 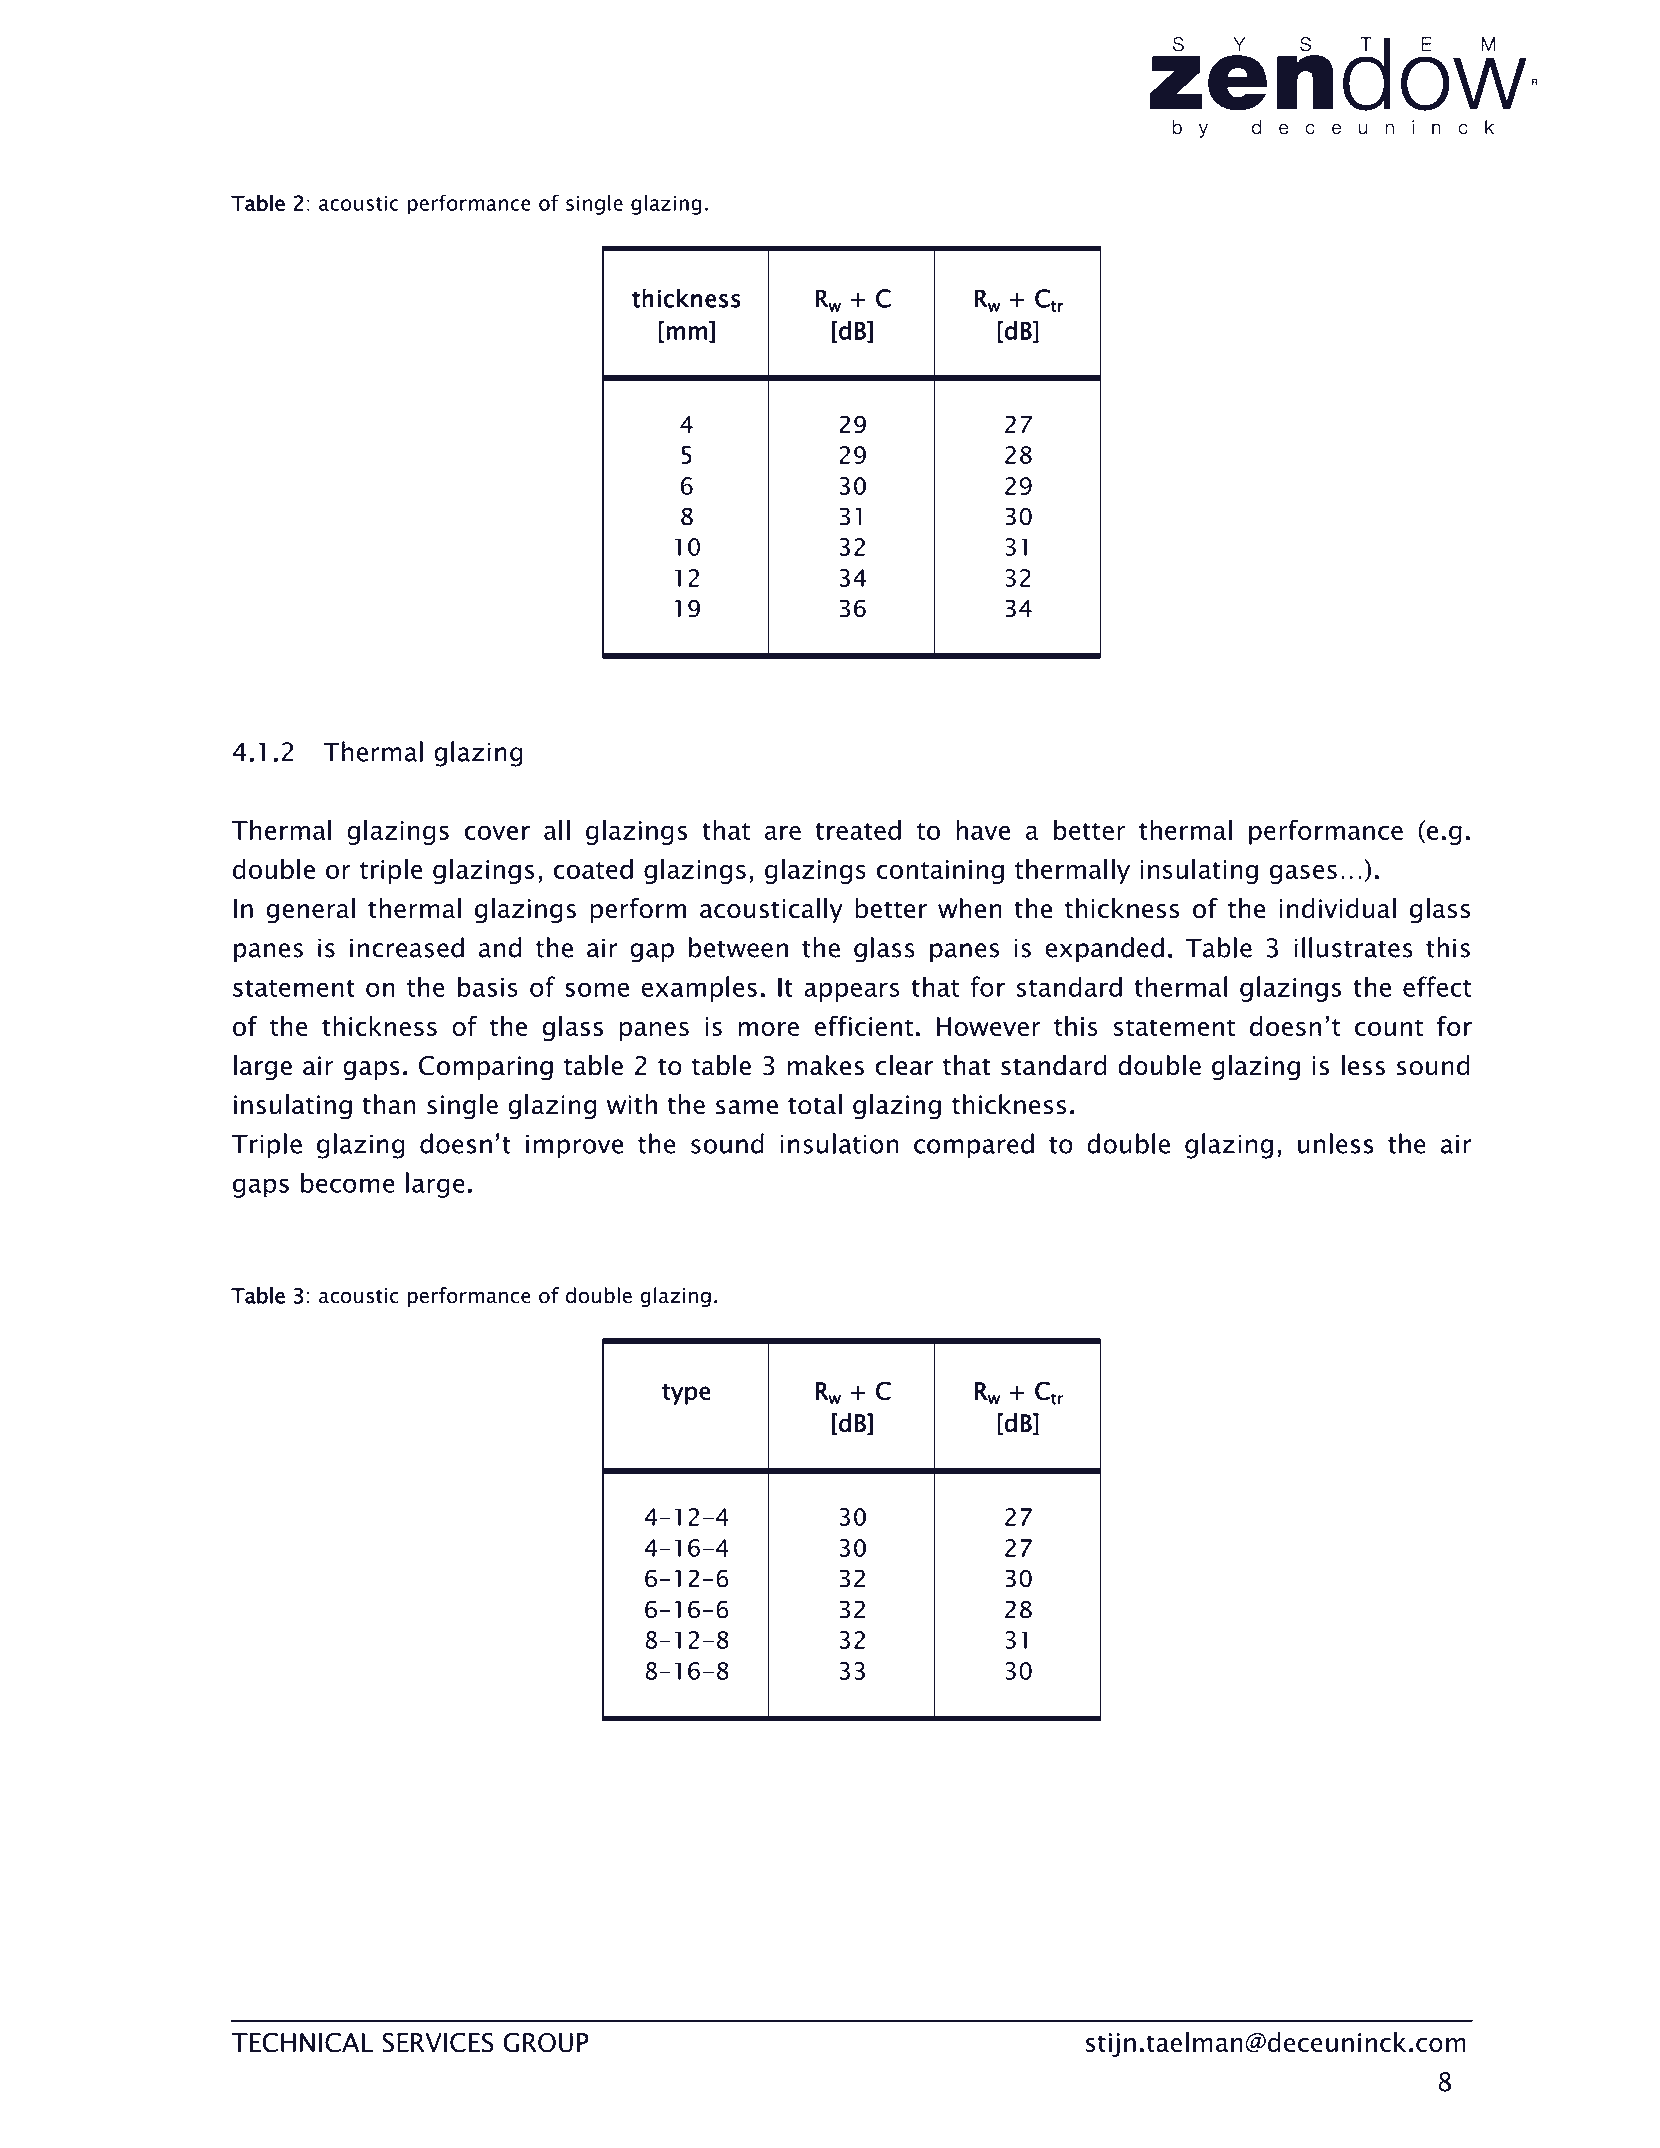 What do you see at coordinates (438, 2043) in the screenshot?
I see `SERVICES` at bounding box center [438, 2043].
